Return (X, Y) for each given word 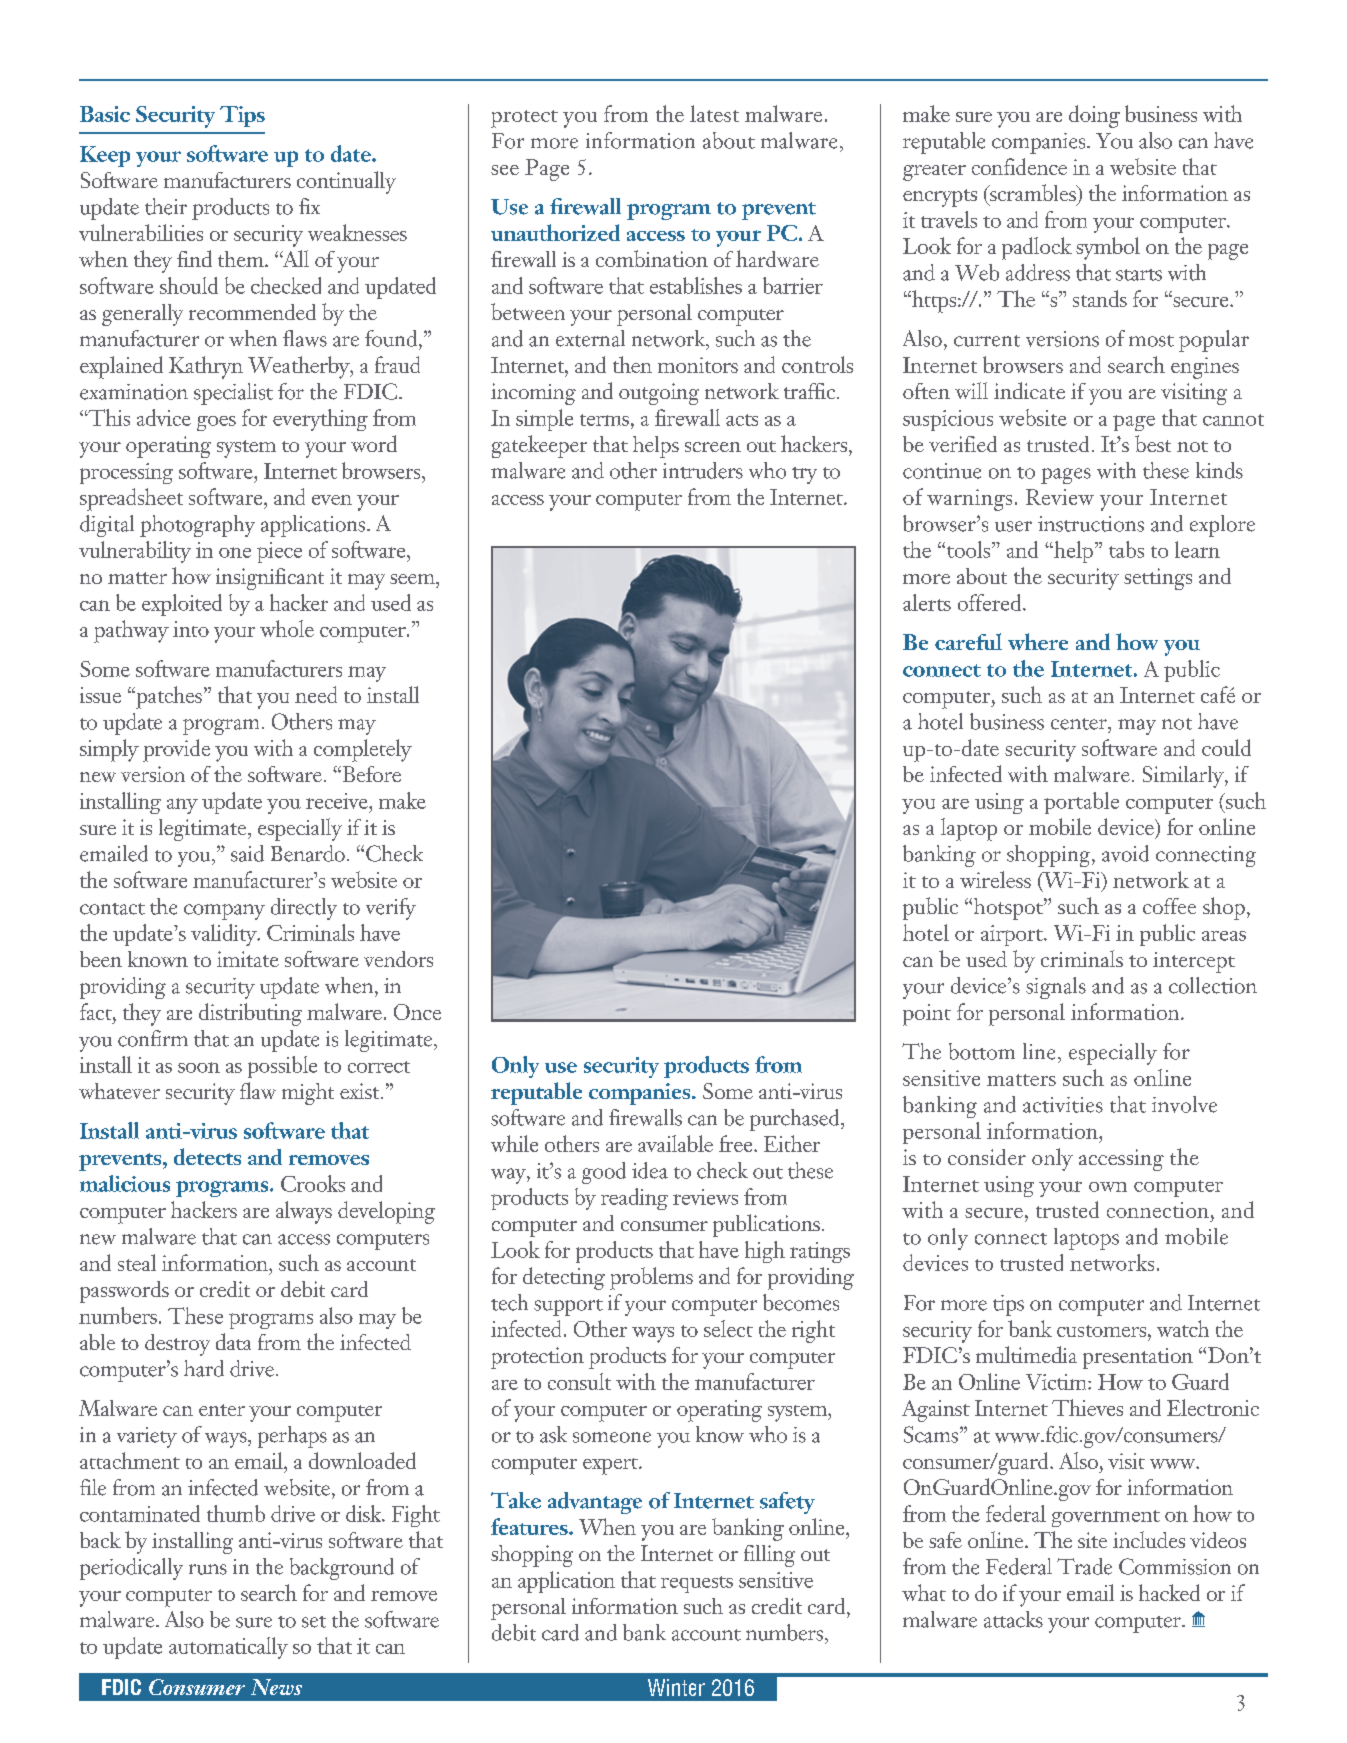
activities (1063, 1105)
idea (650, 1170)
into (191, 629)
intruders (703, 470)
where (1038, 641)
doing (1094, 116)
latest (714, 113)
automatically (228, 1648)
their (166, 206)
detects (207, 1156)
